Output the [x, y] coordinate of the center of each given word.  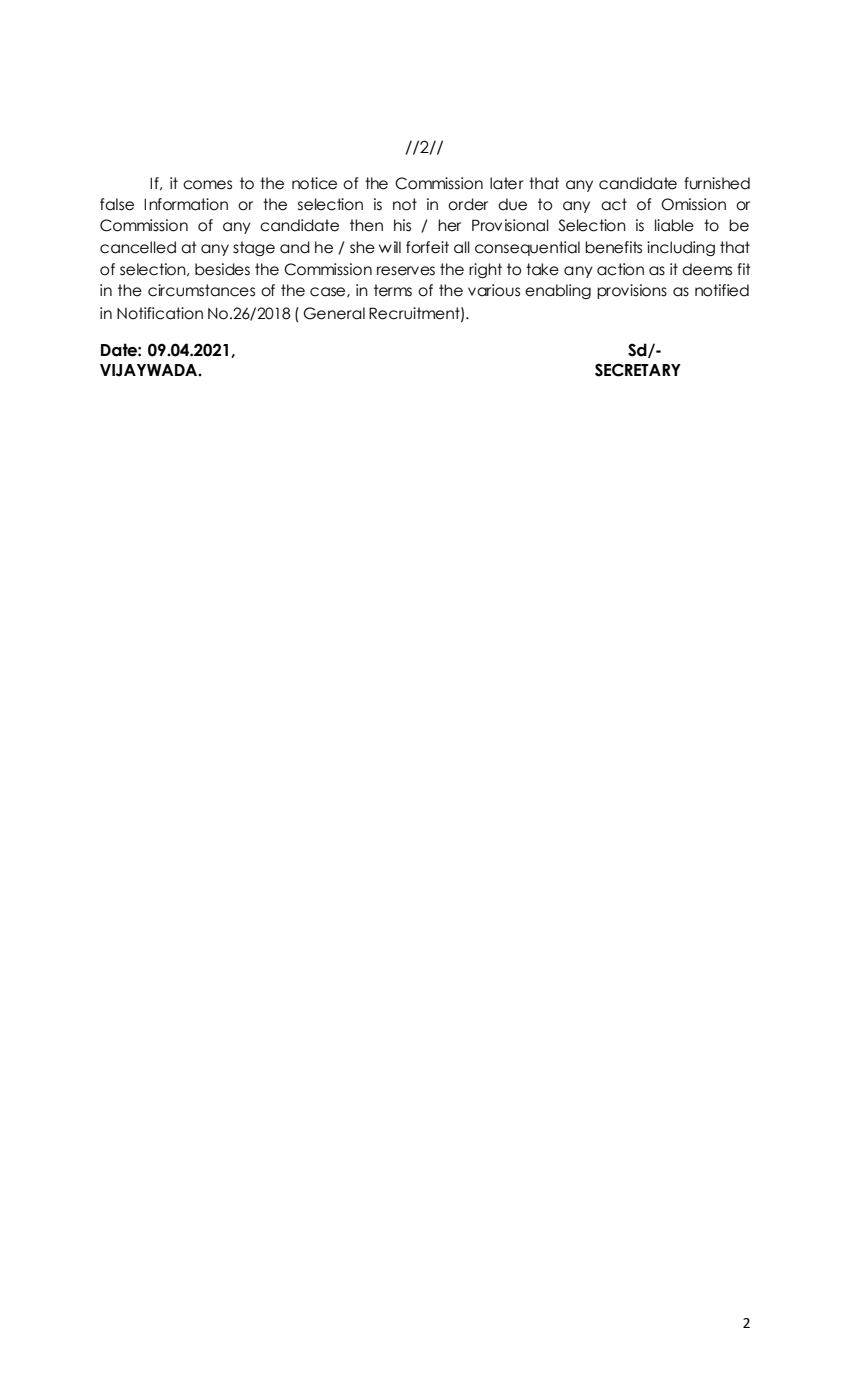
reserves [406, 271]
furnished [717, 183]
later [507, 183]
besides [222, 269]
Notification [160, 313]
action [620, 269]
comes [207, 185]
